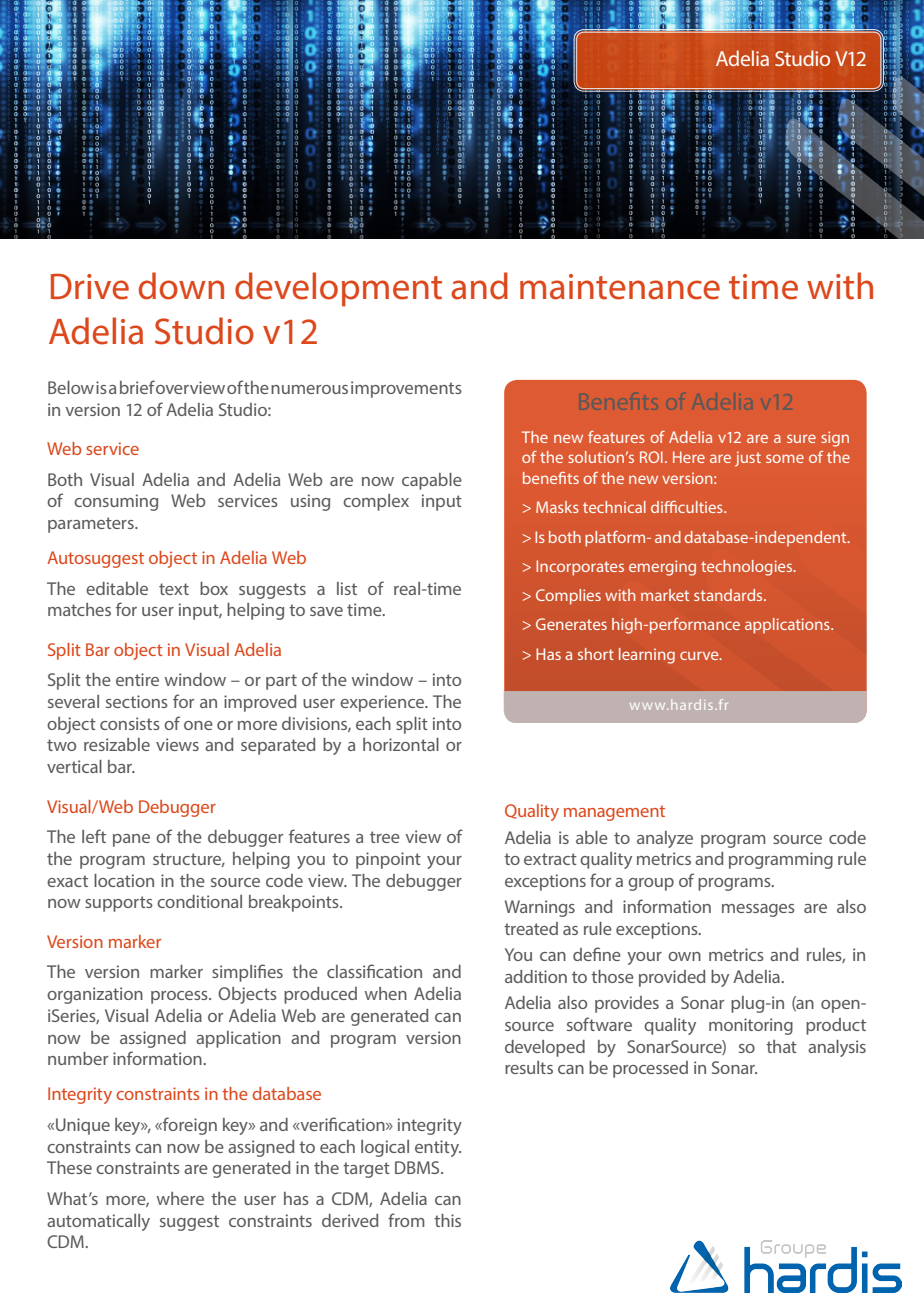  I want to click on parameters, so click(92, 525).
